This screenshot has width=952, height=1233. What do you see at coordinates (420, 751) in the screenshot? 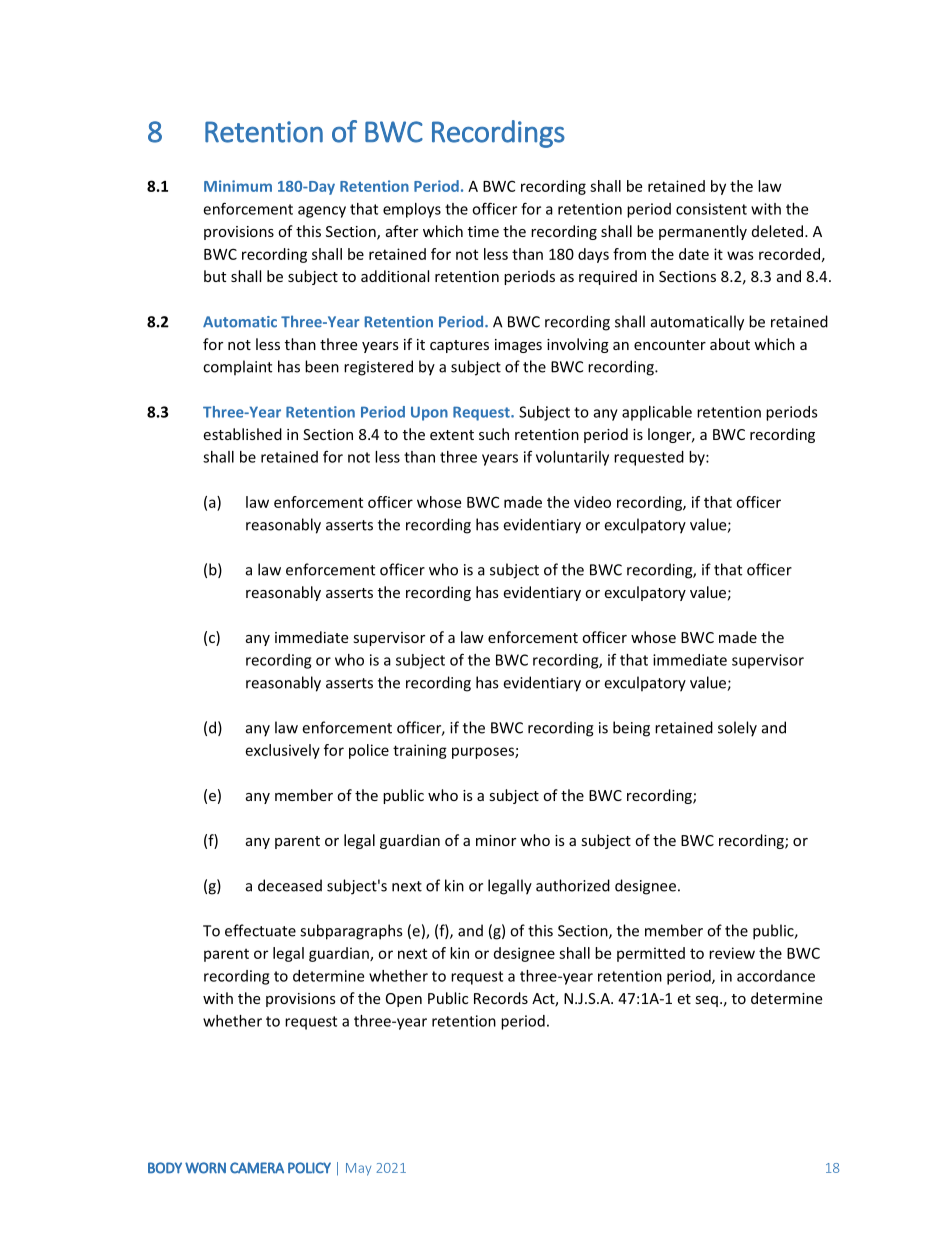
I see `training` at bounding box center [420, 751].
